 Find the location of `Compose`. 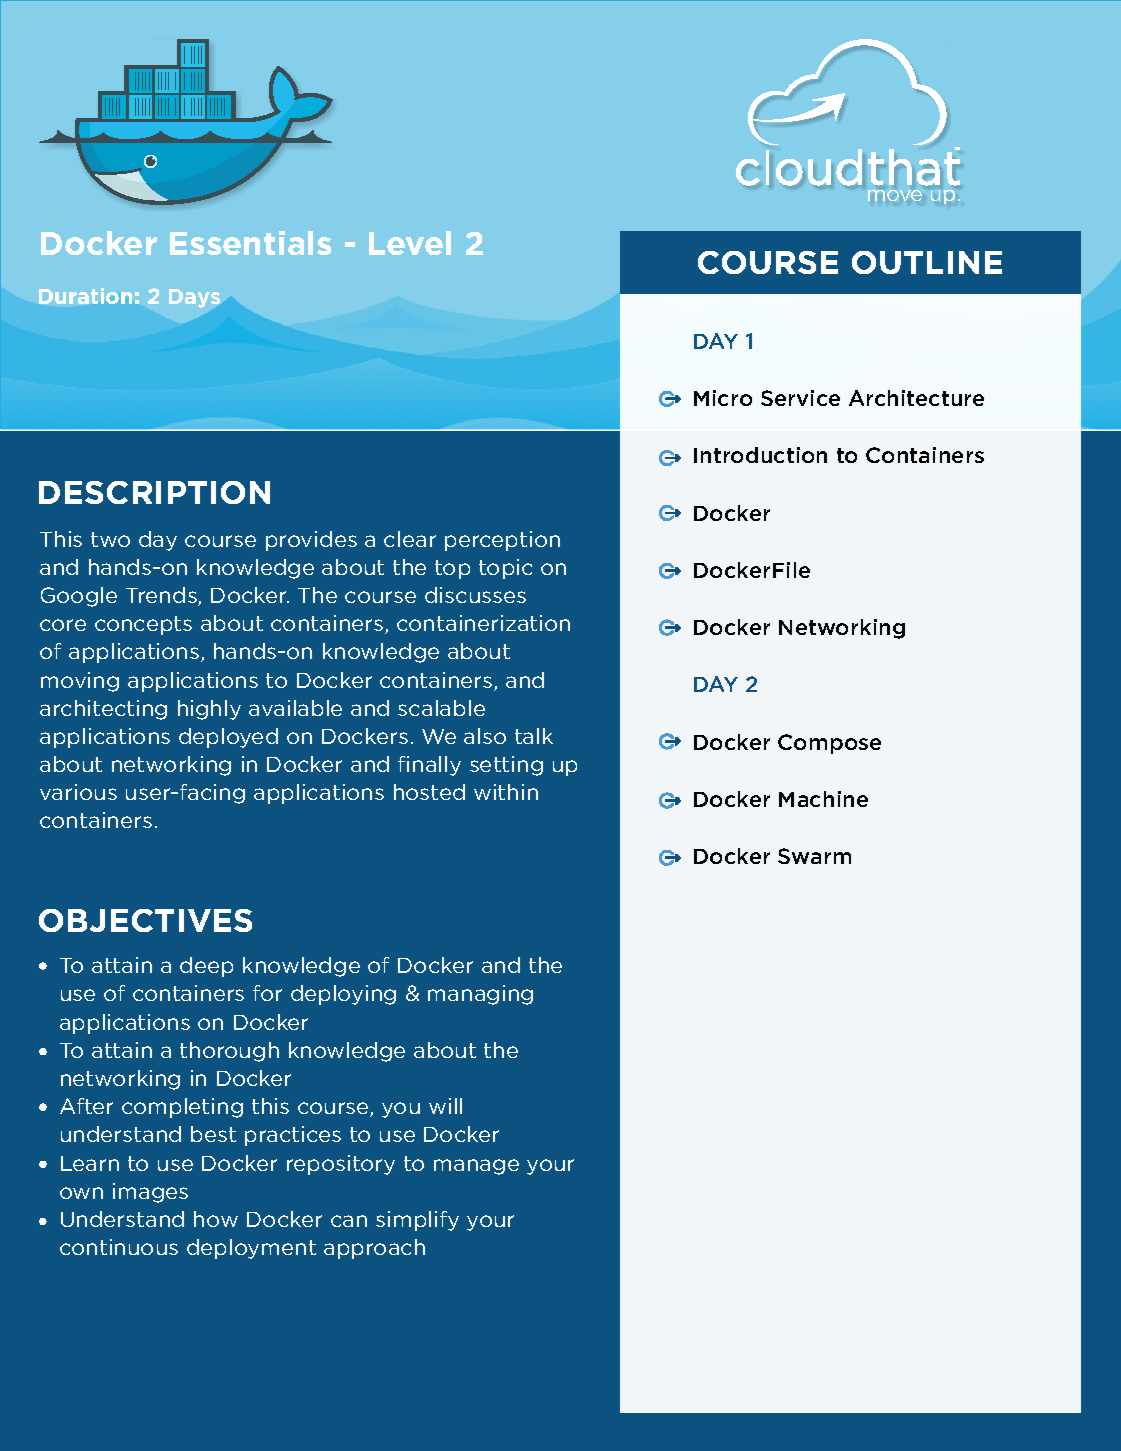

Compose is located at coordinates (829, 744).
